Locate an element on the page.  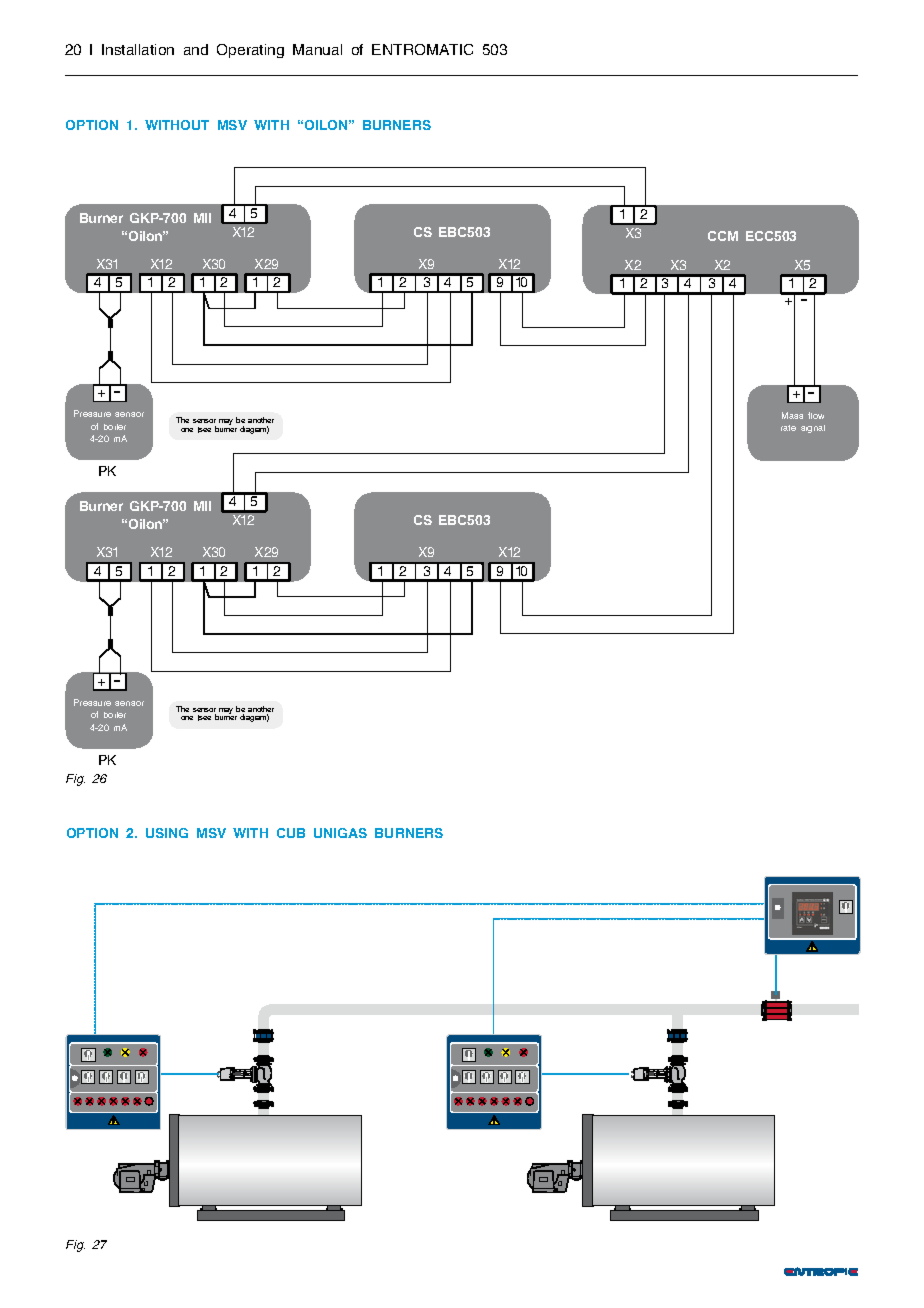
USING is located at coordinates (167, 833).
